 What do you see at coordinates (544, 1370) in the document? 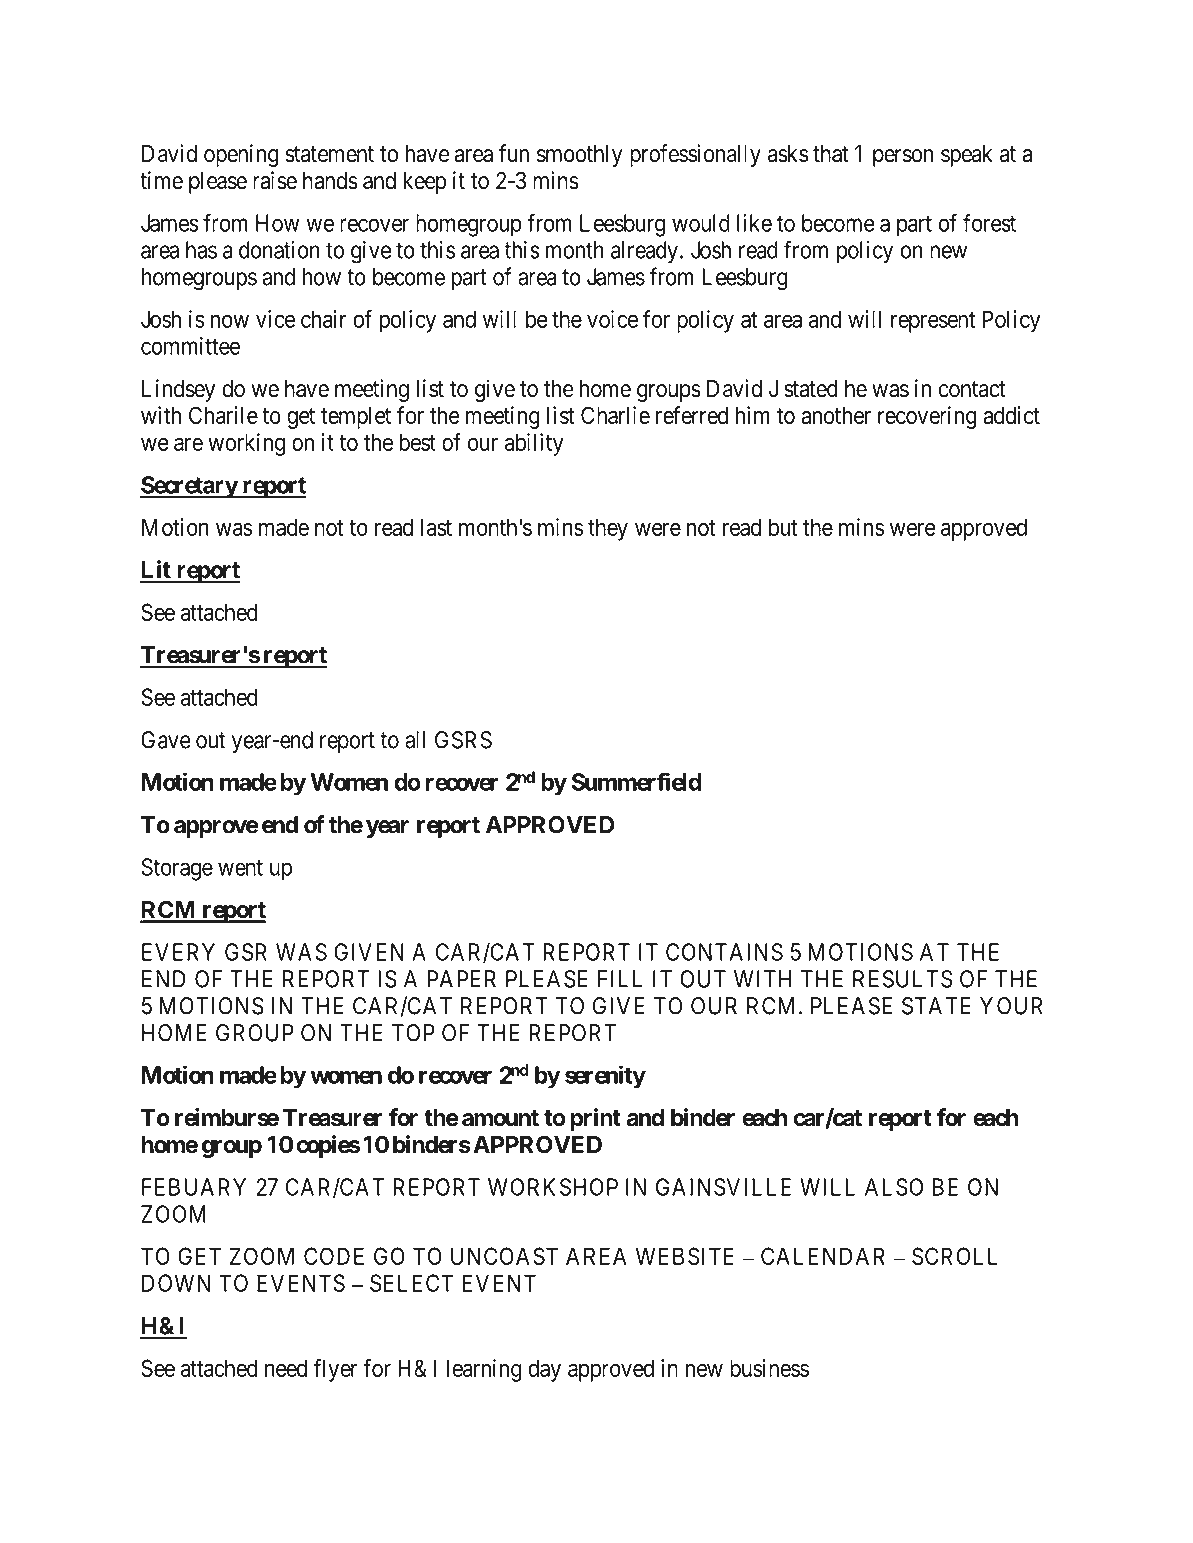
I see `day` at bounding box center [544, 1370].
